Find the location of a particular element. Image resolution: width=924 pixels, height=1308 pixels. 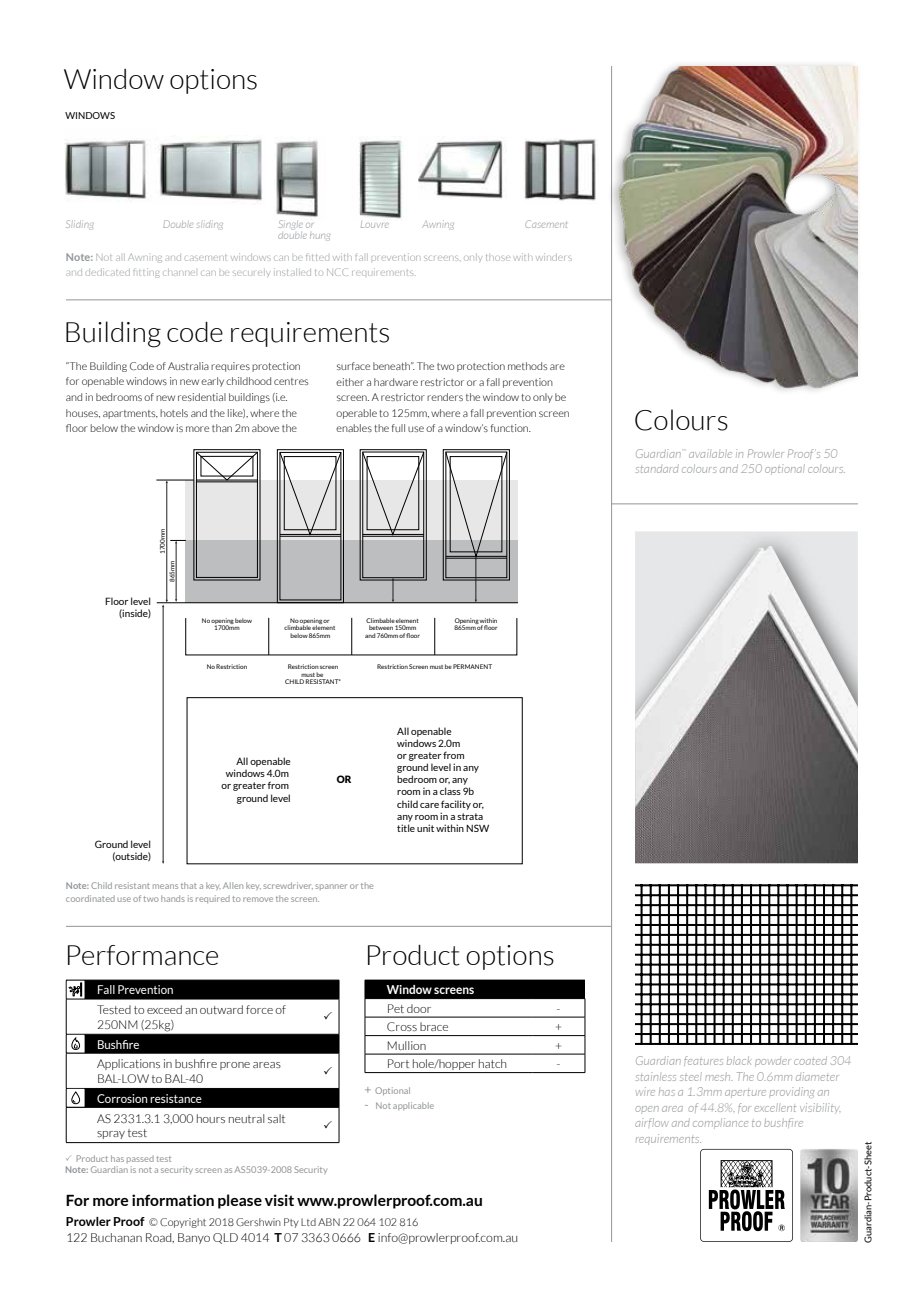

ABN is located at coordinates (329, 1222).
